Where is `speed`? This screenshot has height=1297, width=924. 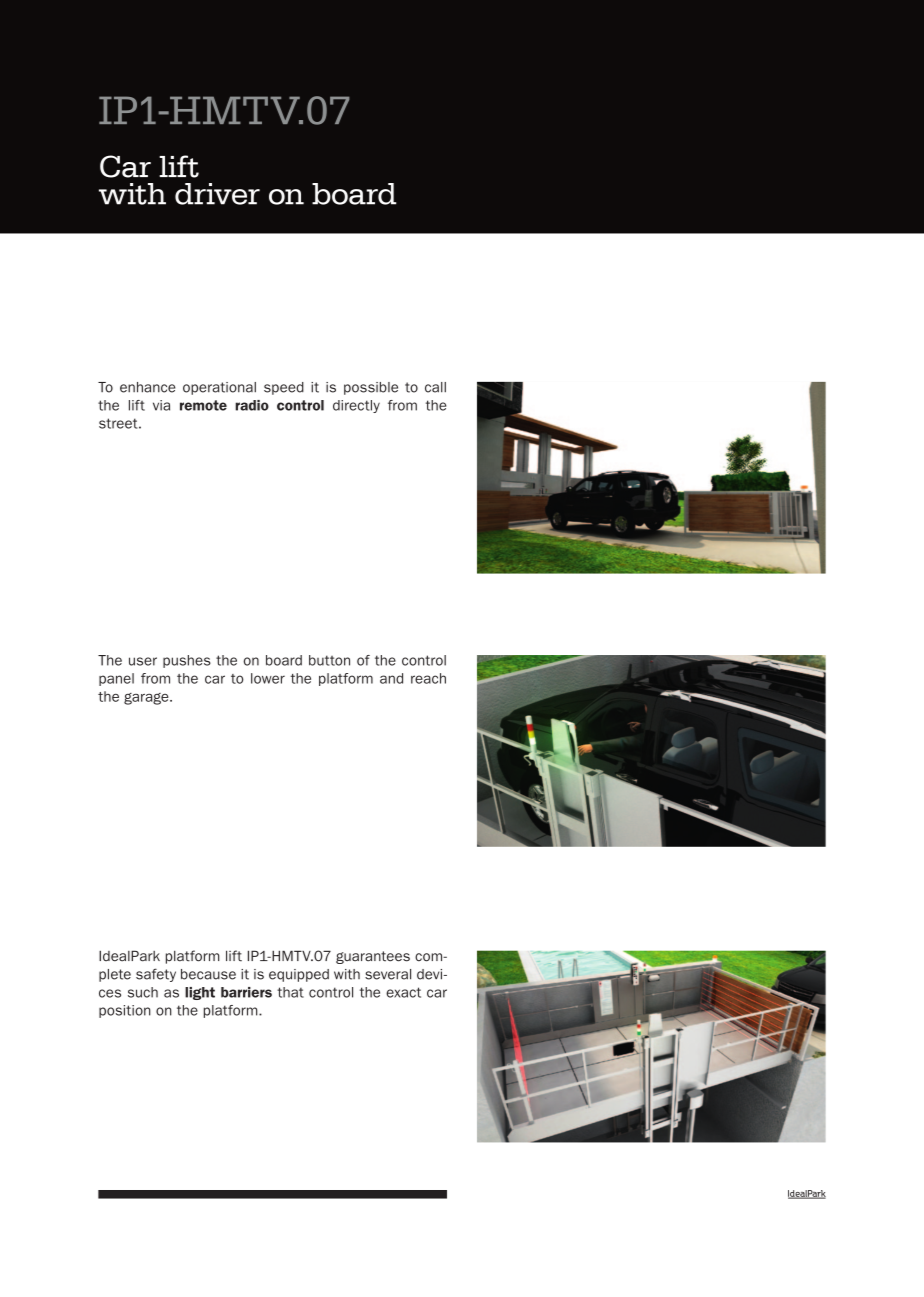
speed is located at coordinates (284, 388).
